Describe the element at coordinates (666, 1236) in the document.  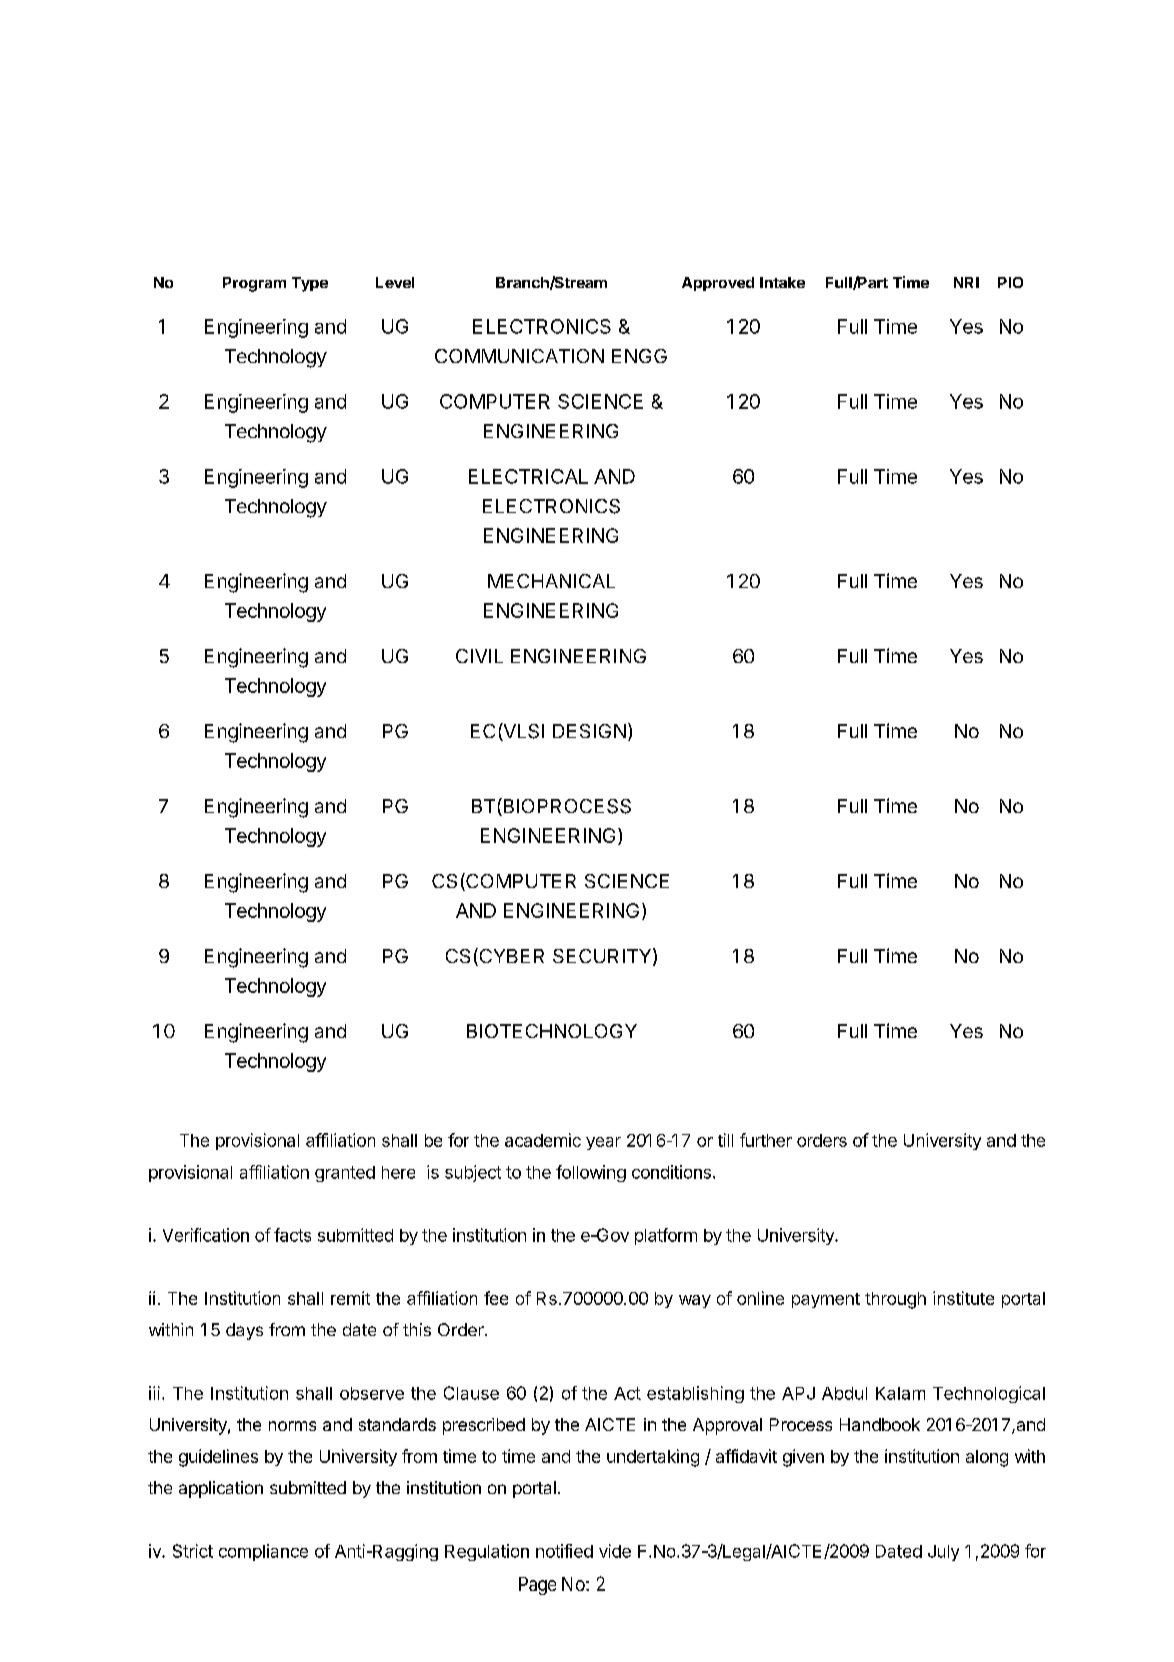
I see `platform` at that location.
